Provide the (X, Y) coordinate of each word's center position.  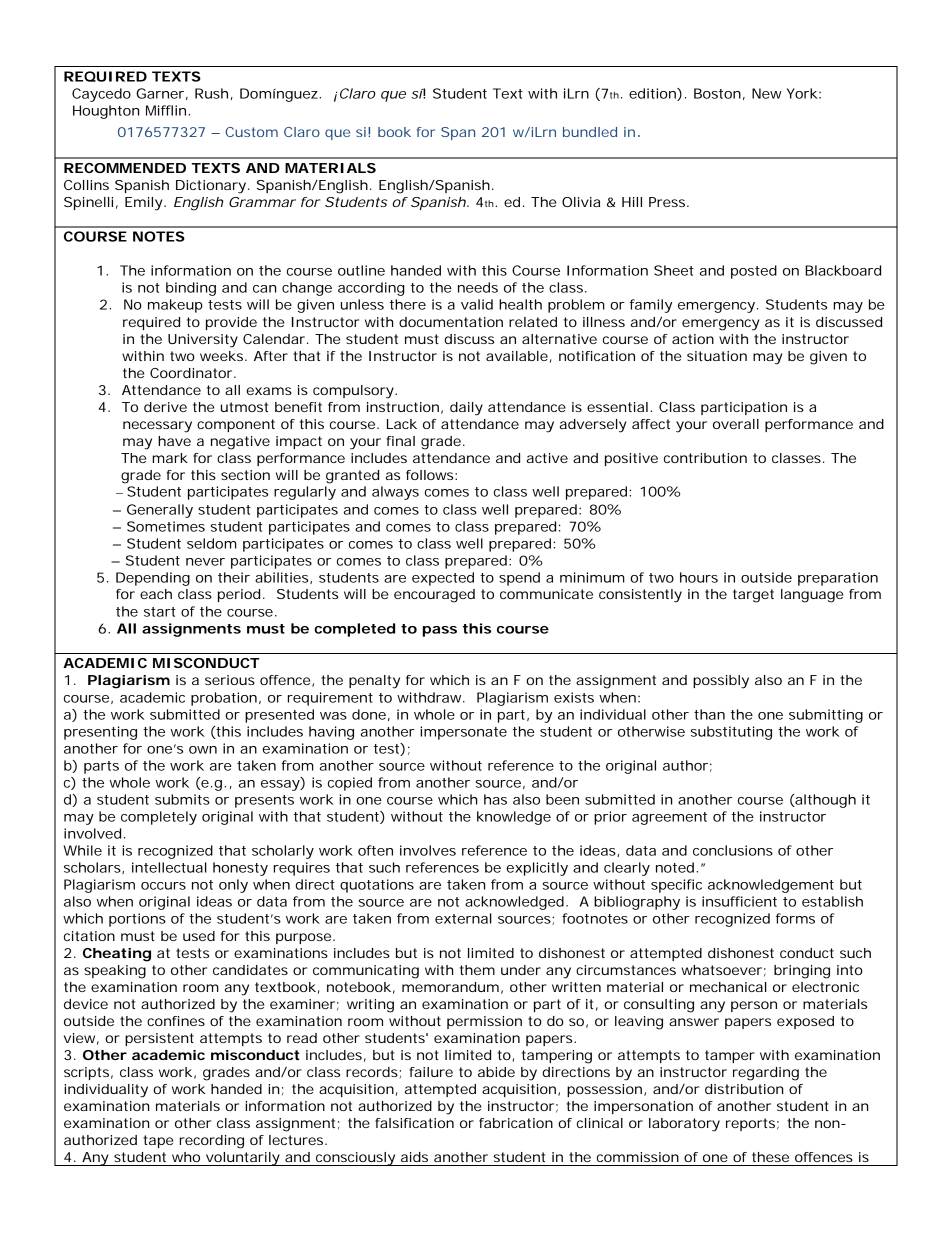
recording (212, 1142)
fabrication (516, 1123)
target (753, 596)
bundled (590, 132)
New (767, 93)
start (160, 612)
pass (439, 631)
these (770, 1157)
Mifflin (166, 110)
